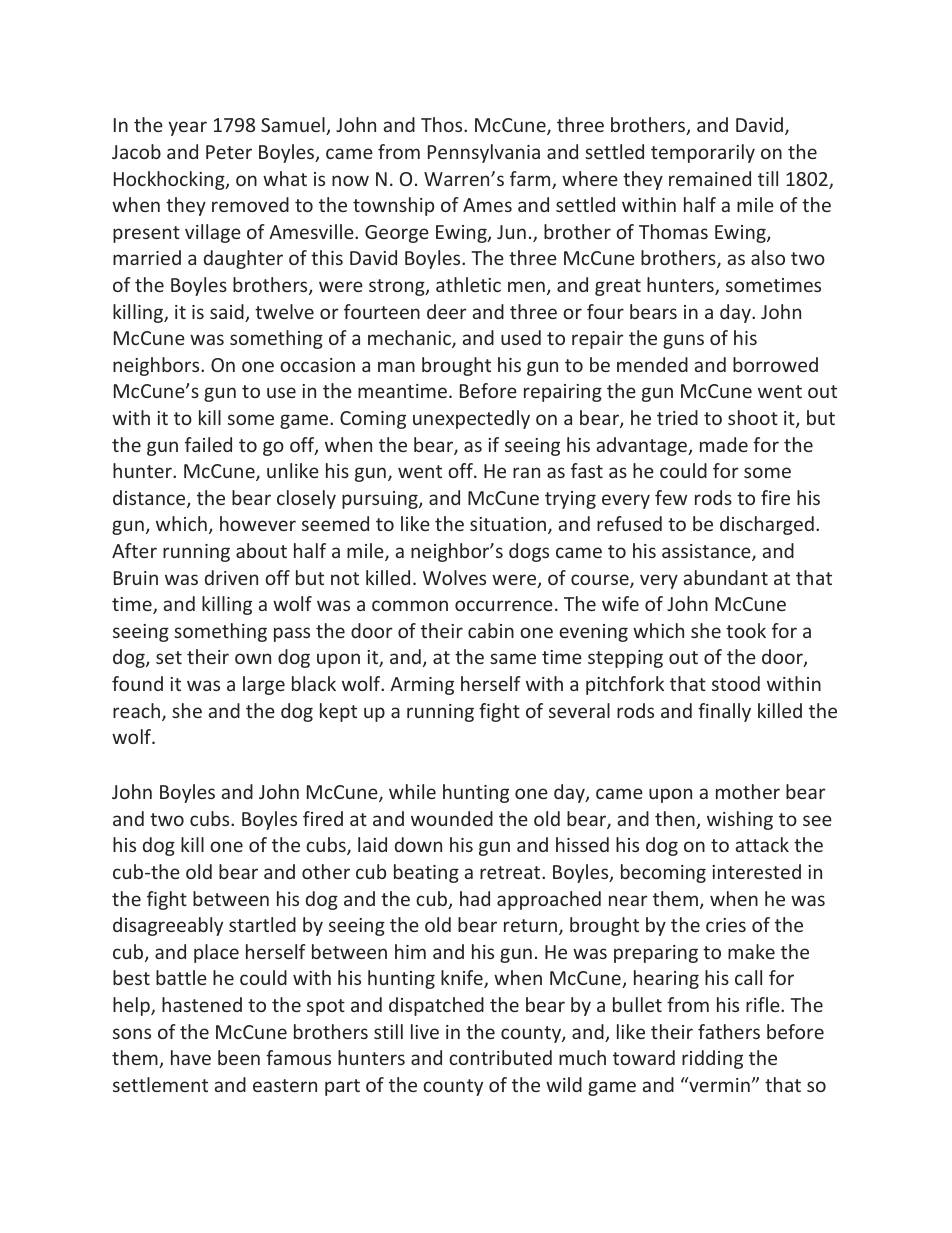  Describe the element at coordinates (191, 1057) in the screenshot. I see `have` at that location.
